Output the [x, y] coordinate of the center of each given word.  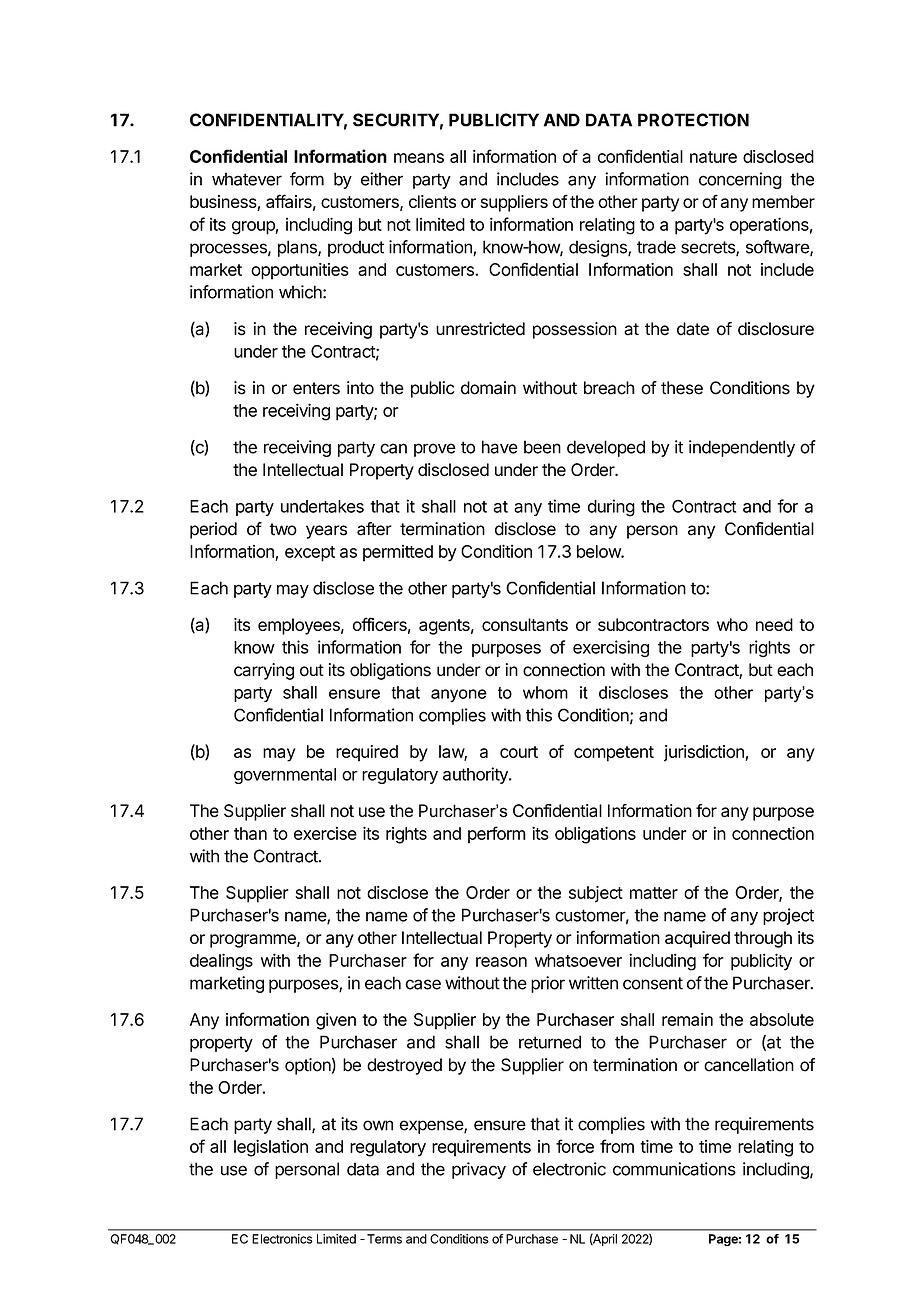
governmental [285, 776]
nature [713, 157]
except [310, 554]
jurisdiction [704, 753]
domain [488, 388]
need [774, 624]
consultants [525, 624]
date [693, 329]
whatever [247, 179]
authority [476, 775]
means [419, 158]
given [336, 1021]
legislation [271, 1148]
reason [501, 962]
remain [687, 1019]
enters [316, 388]
